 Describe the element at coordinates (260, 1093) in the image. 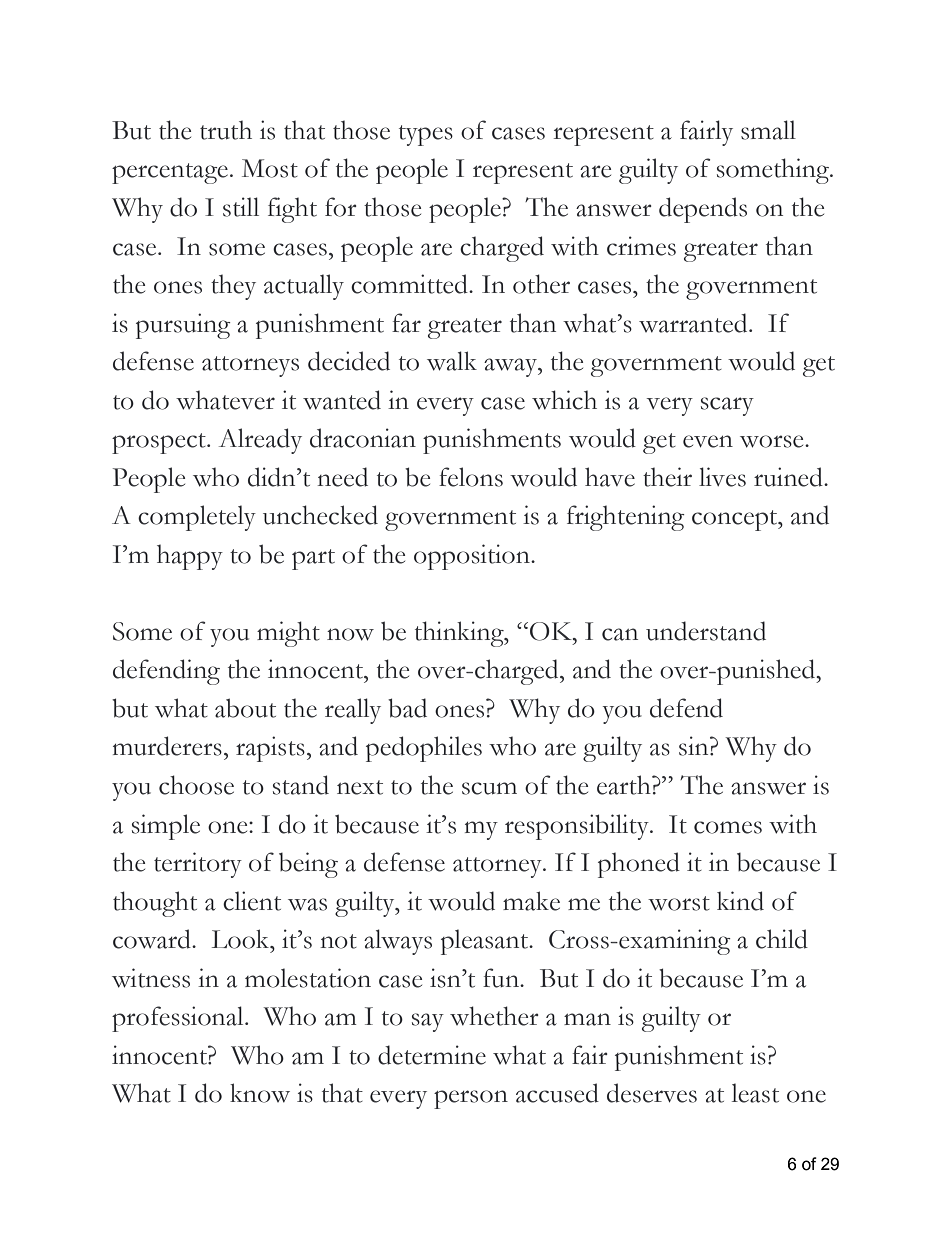

I see `know` at that location.
